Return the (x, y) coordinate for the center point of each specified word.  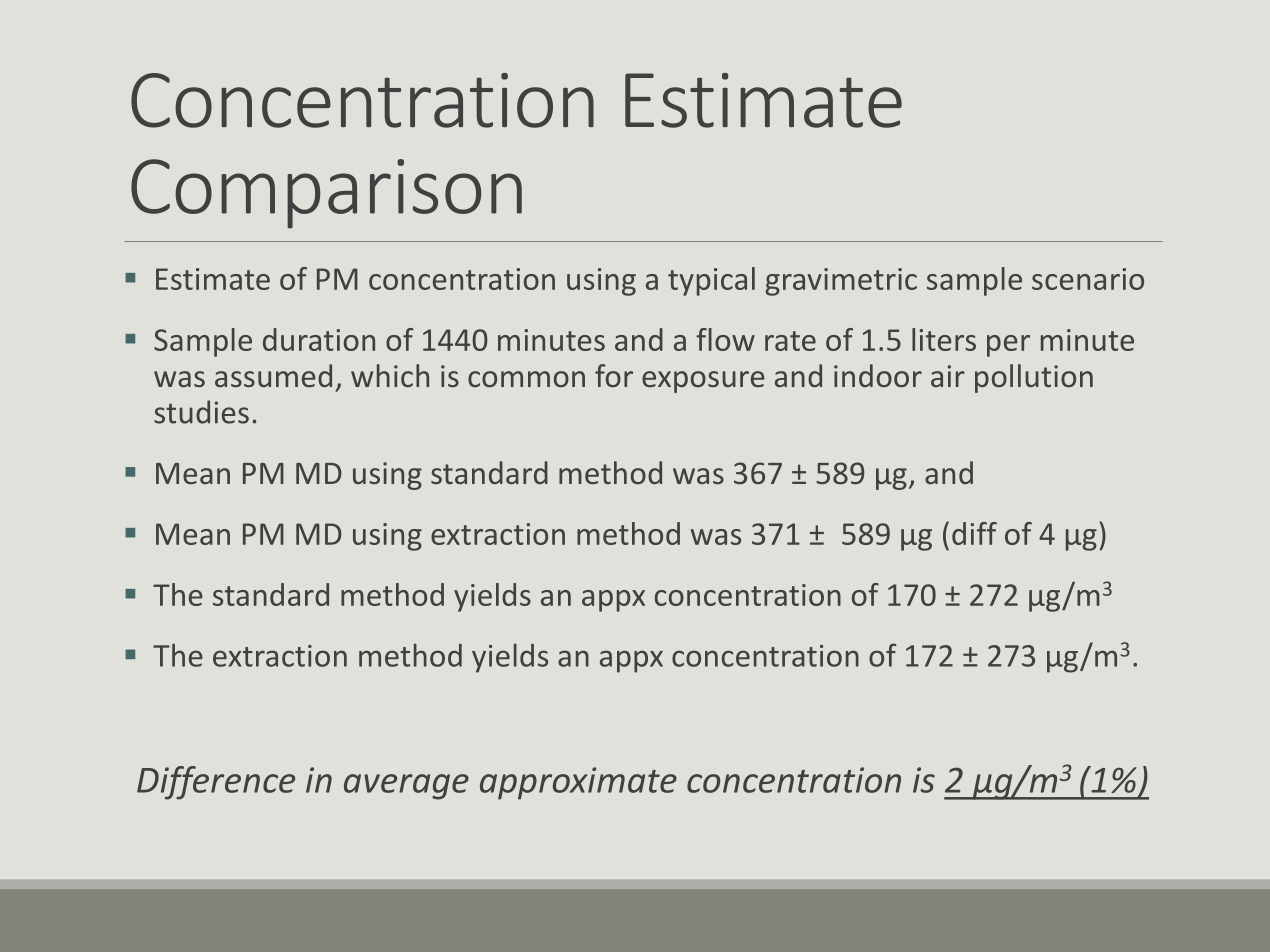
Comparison (326, 194)
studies (201, 412)
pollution (1034, 378)
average (406, 787)
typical (711, 281)
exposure (703, 382)
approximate (578, 783)
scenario (1088, 279)
